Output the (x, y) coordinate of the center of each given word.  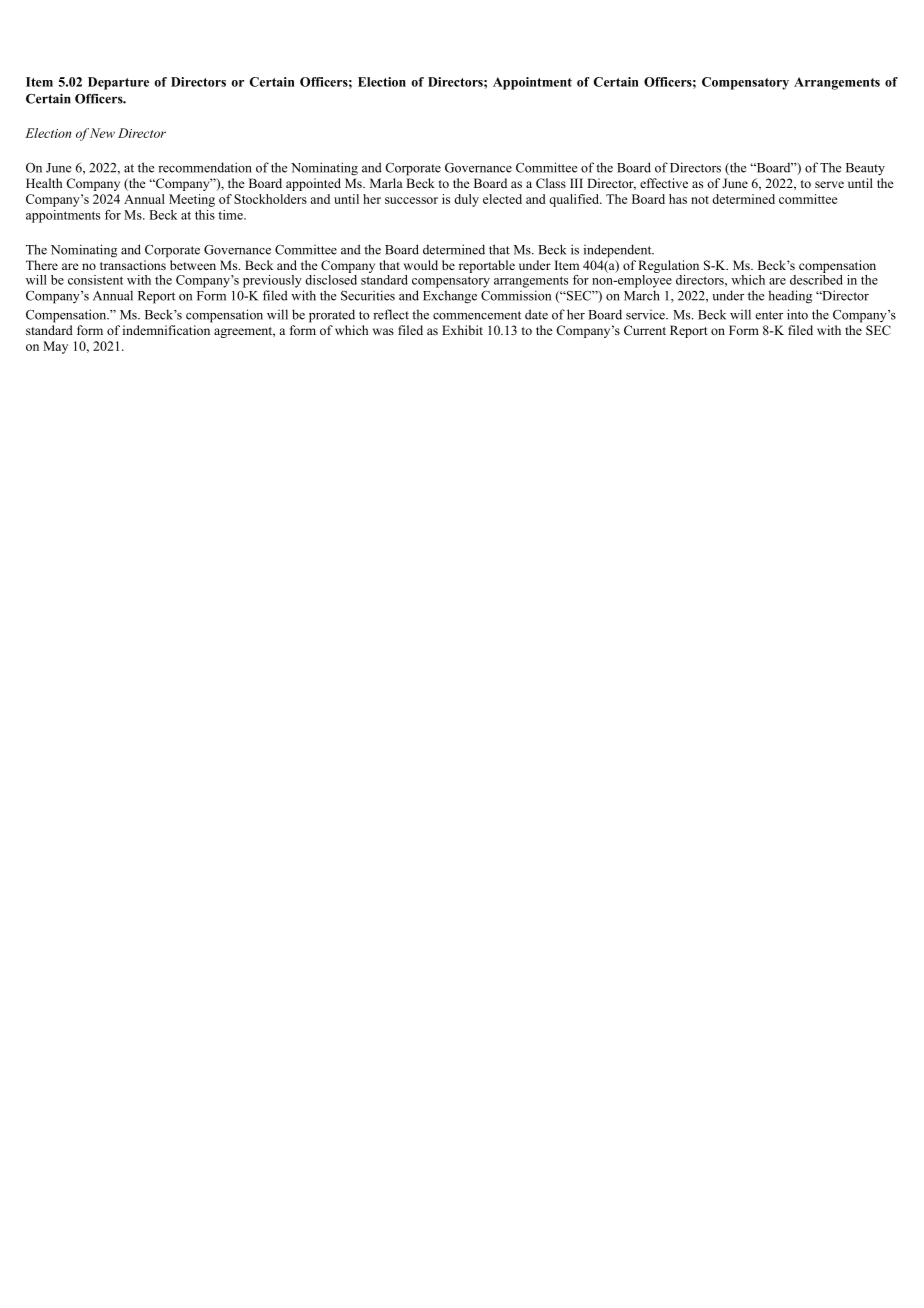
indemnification (166, 330)
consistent (95, 280)
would (421, 265)
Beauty (865, 169)
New (102, 133)
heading (790, 297)
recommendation (205, 167)
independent (619, 251)
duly (466, 200)
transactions (133, 265)
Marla (386, 183)
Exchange (450, 297)
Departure (118, 83)
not (700, 200)
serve (829, 184)
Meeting (192, 200)
